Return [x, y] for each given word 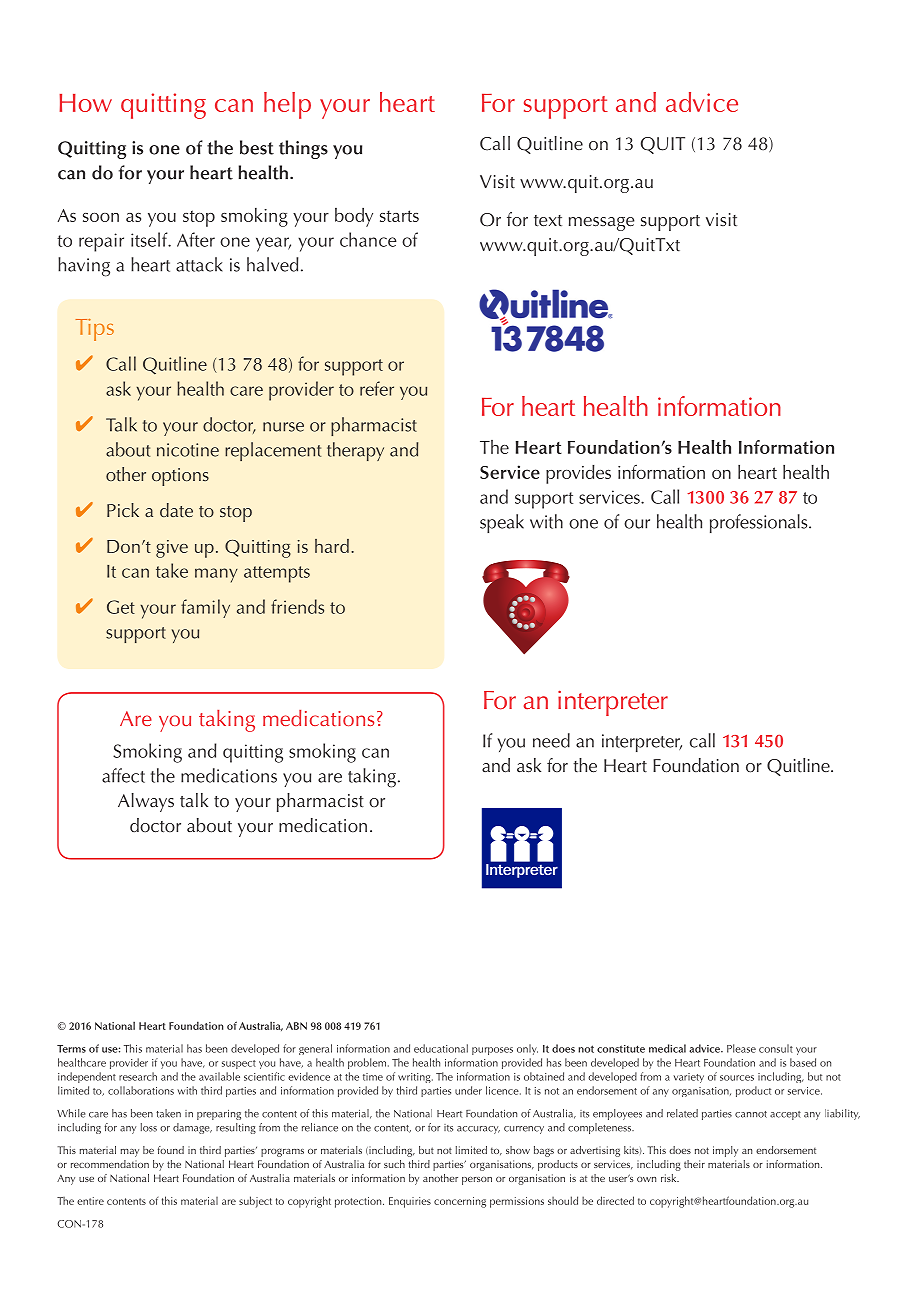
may [130, 1153]
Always [146, 802]
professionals [760, 523]
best [257, 147]
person [477, 1181]
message [601, 224]
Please [741, 1048]
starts [399, 216]
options [180, 477]
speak [502, 523]
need [551, 740]
